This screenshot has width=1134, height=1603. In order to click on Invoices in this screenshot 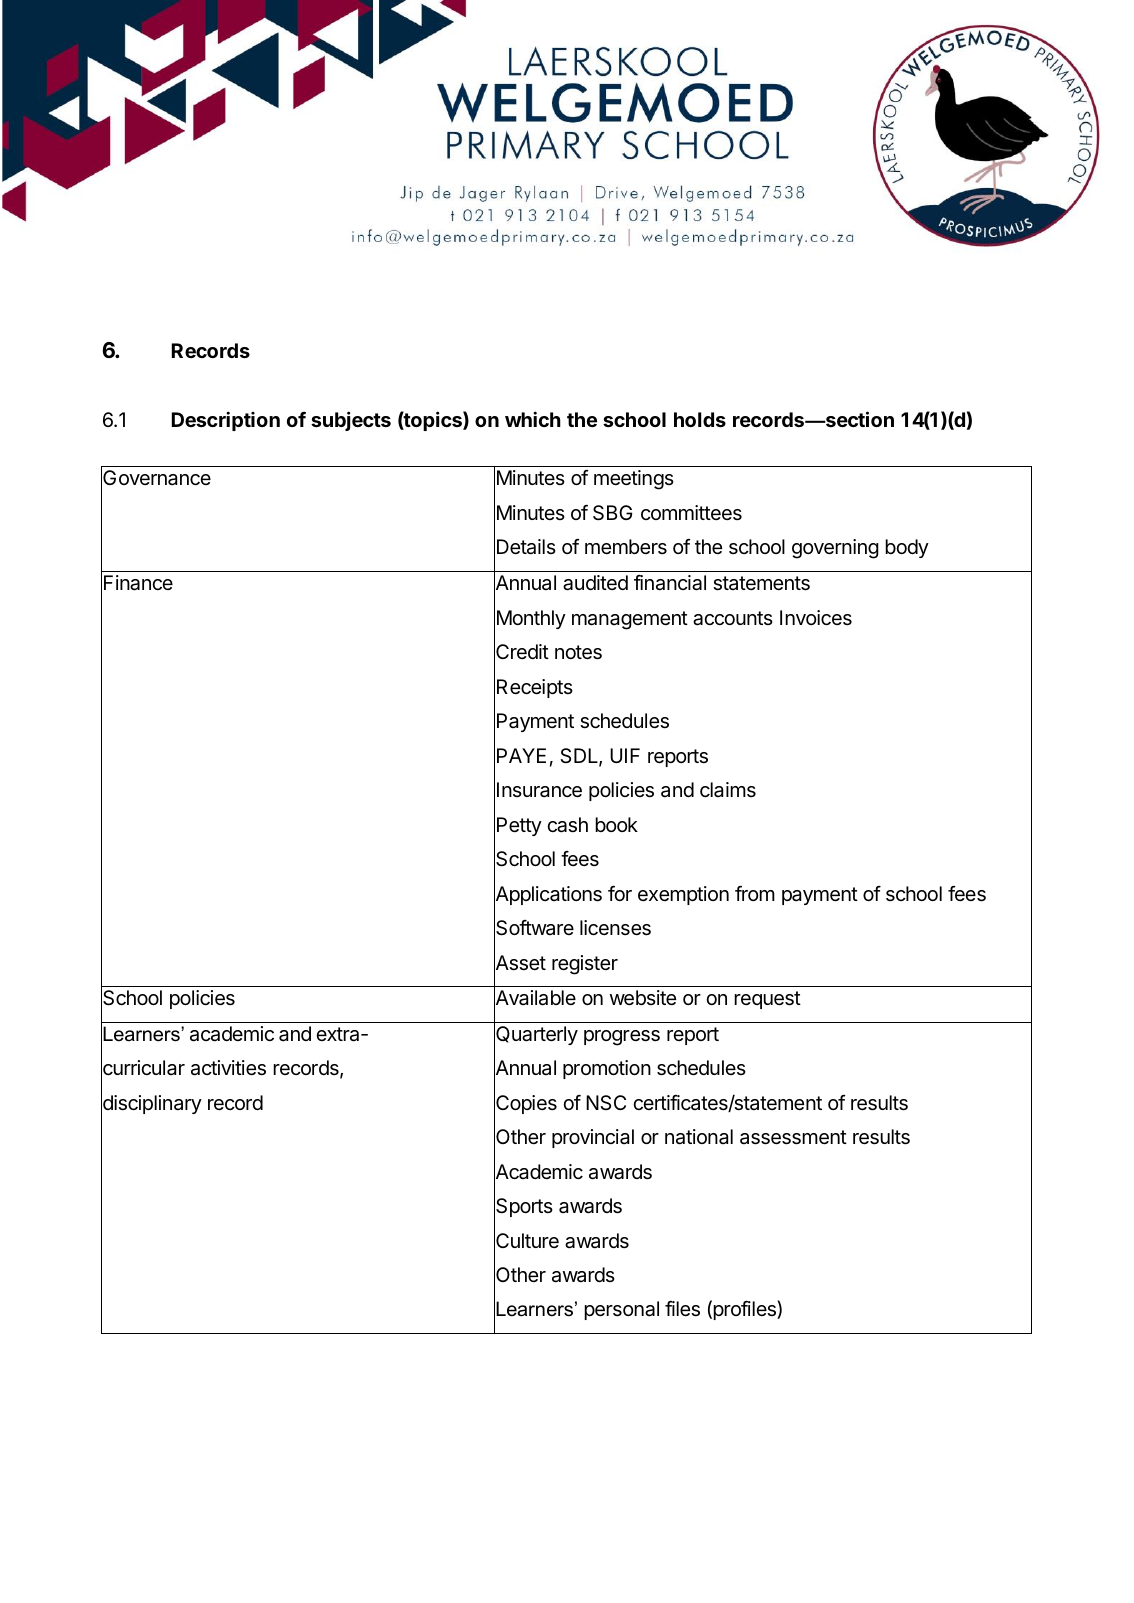, I will do `click(816, 618)`.
